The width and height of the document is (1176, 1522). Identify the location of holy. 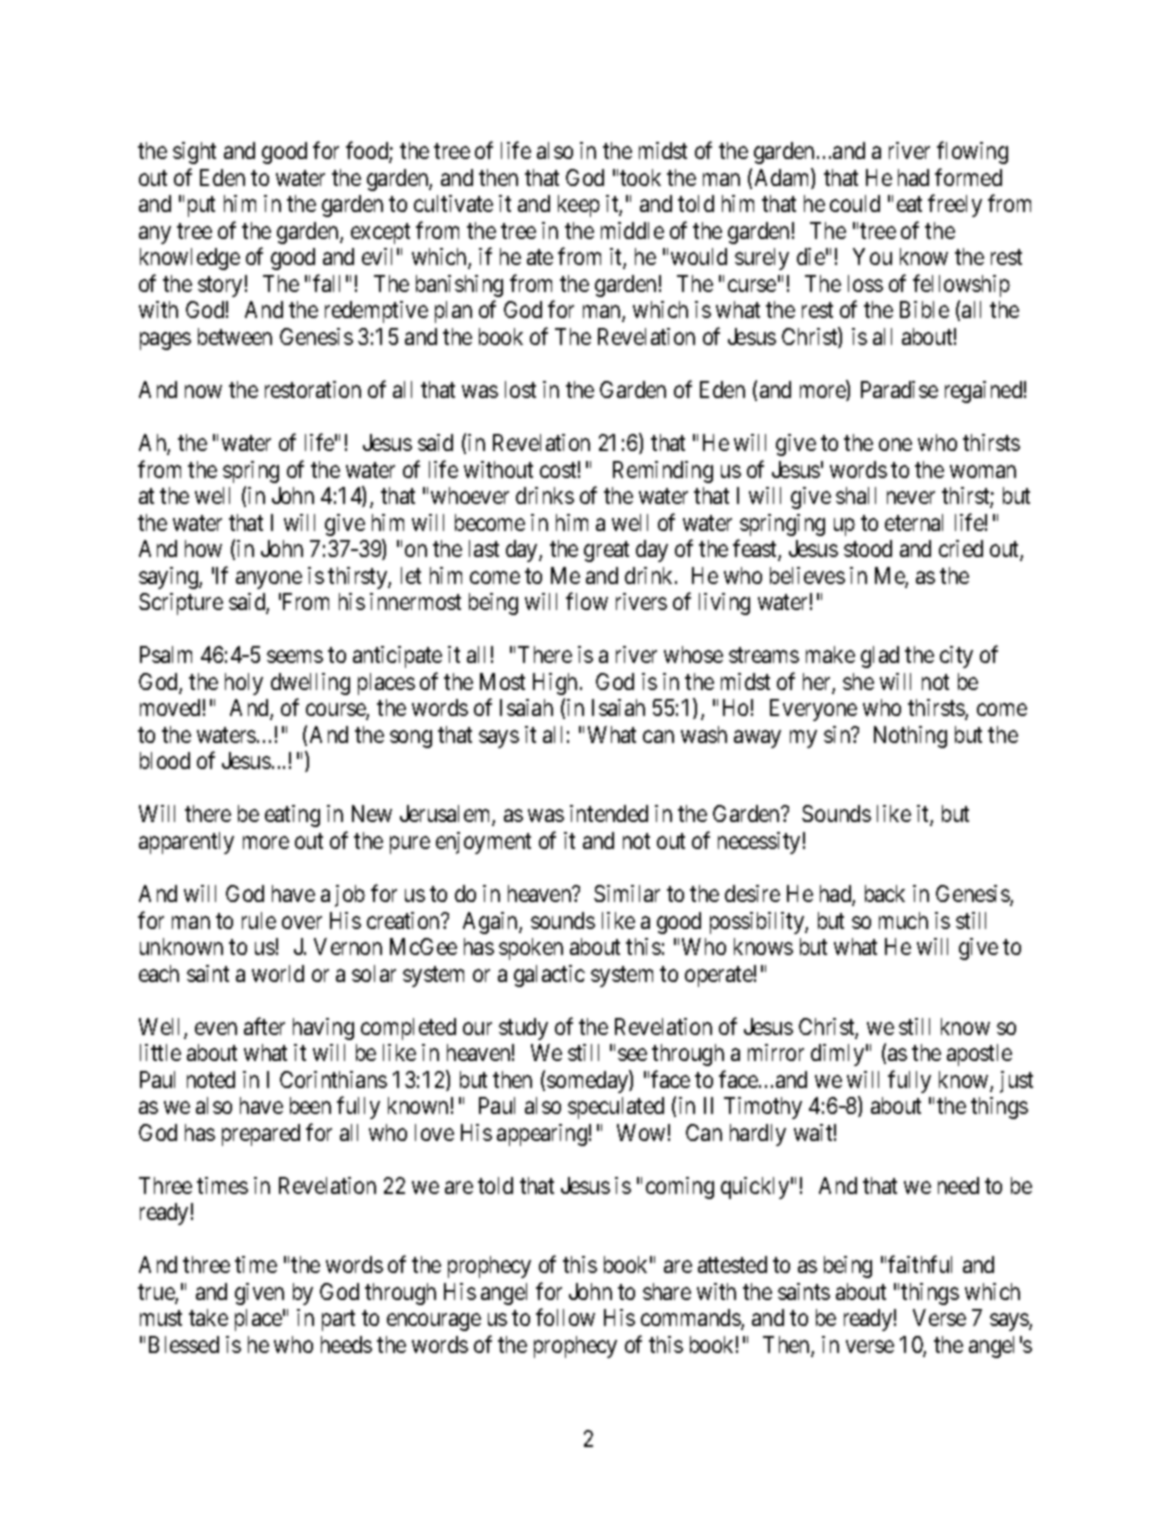
(244, 684).
